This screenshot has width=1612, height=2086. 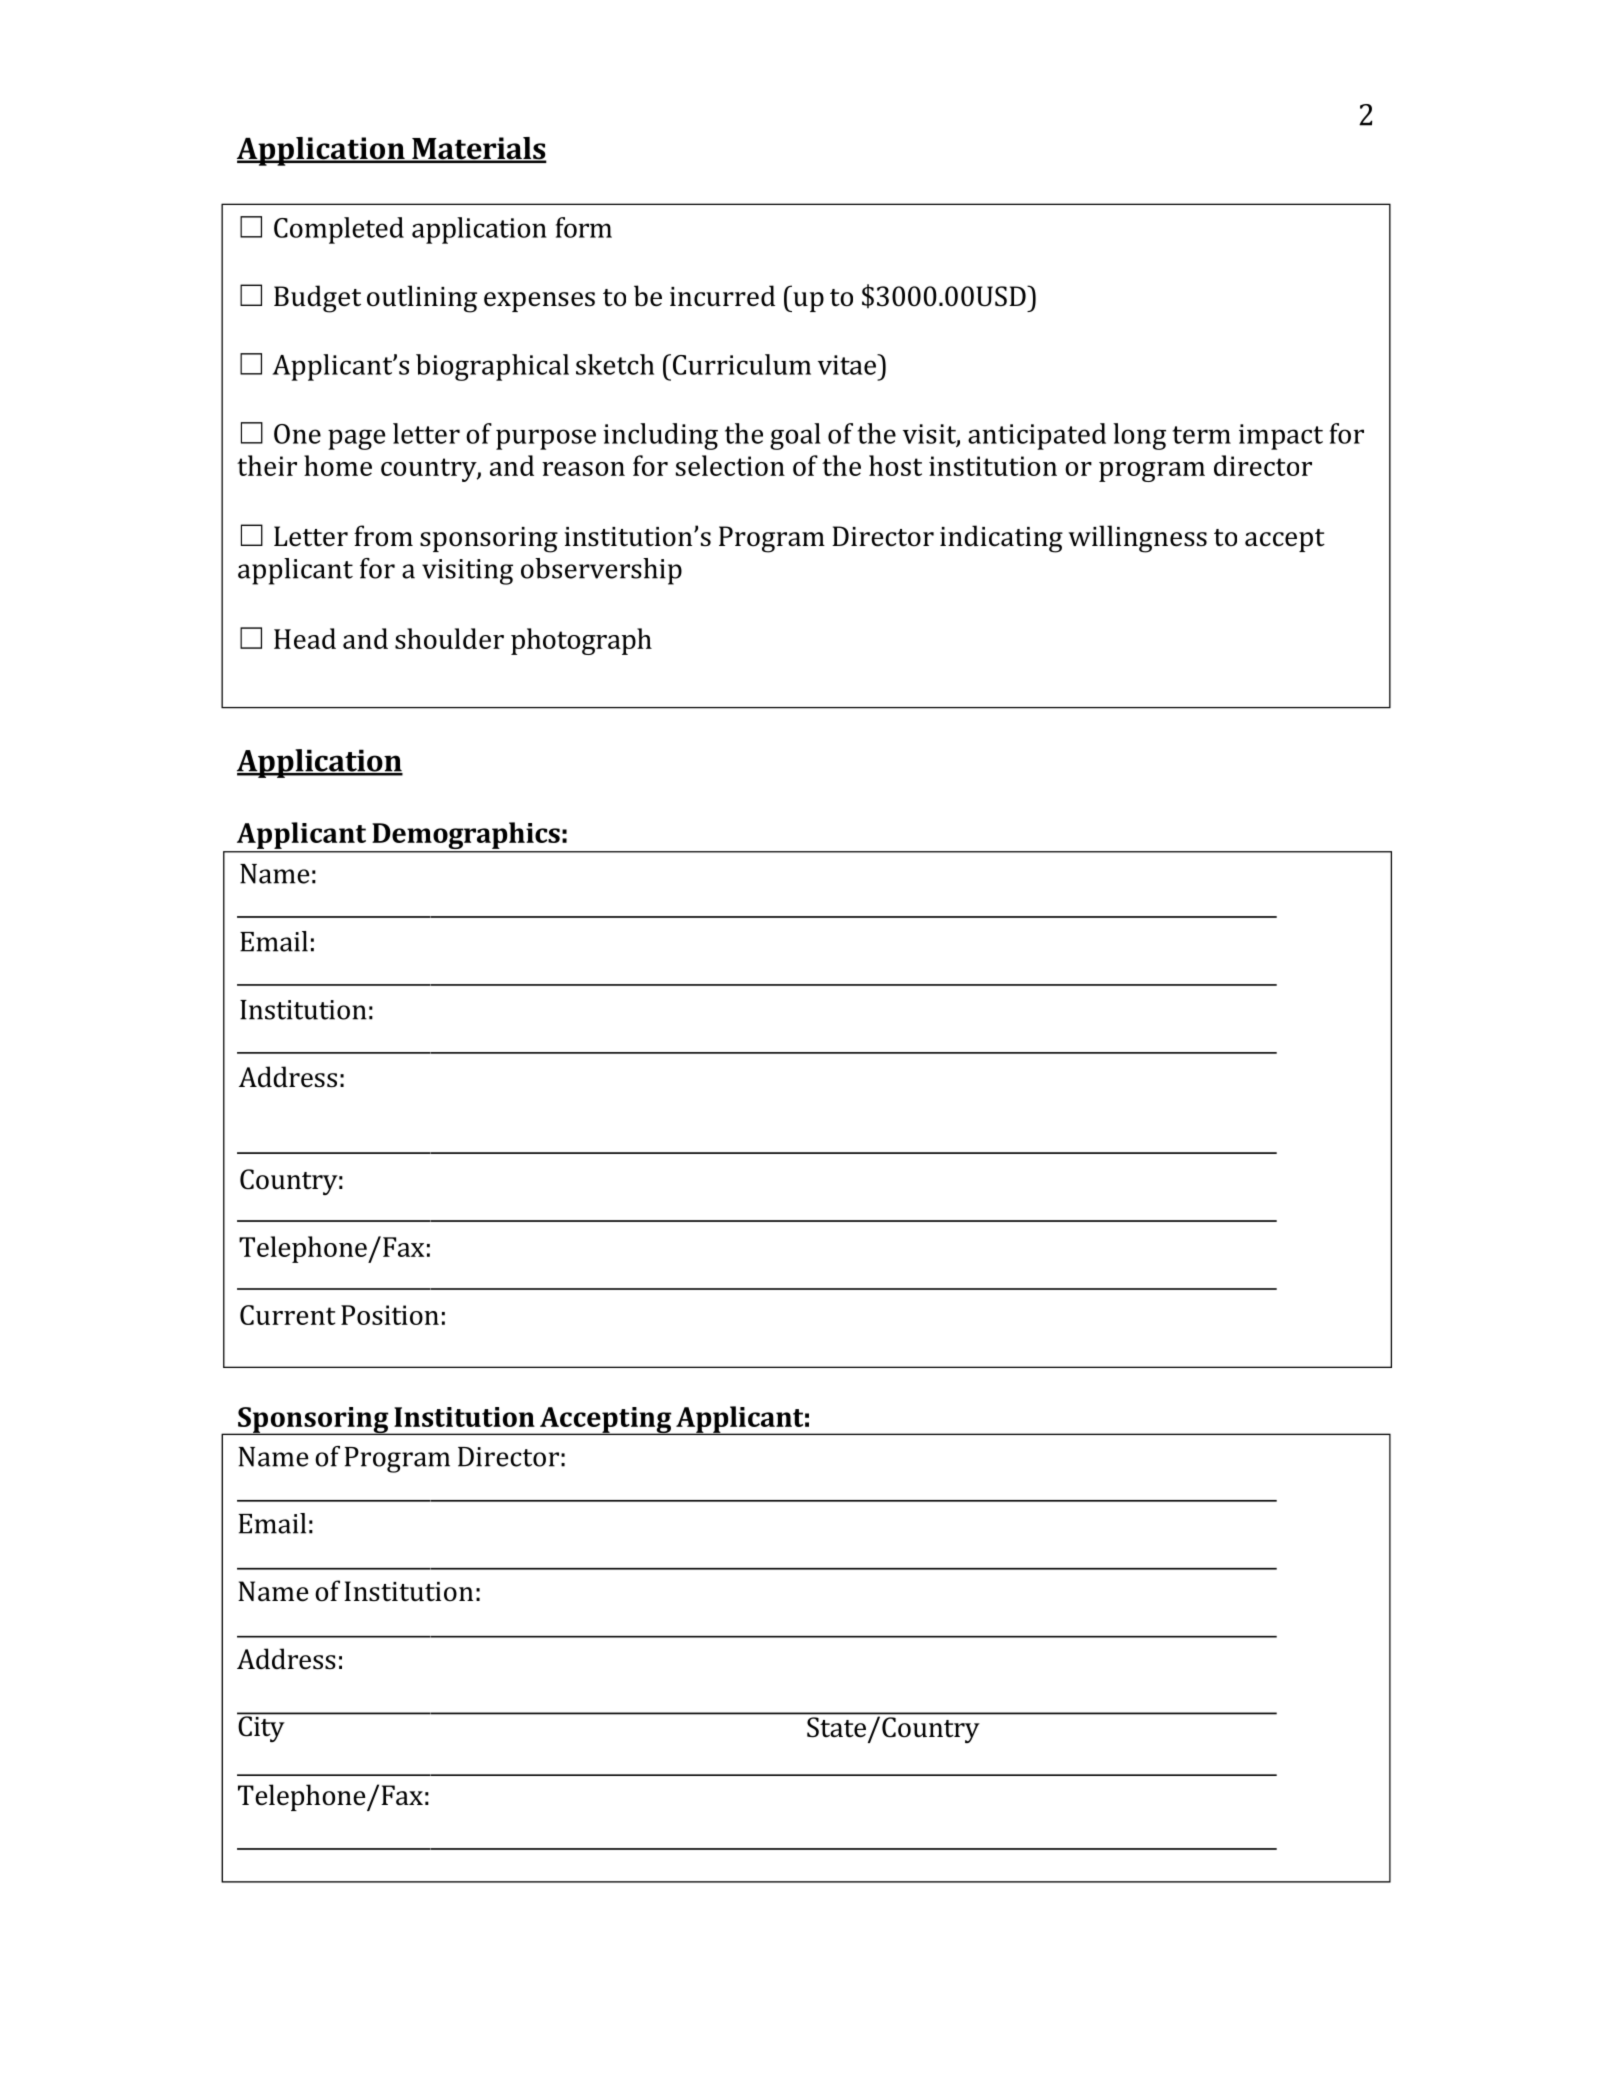 I want to click on term, so click(x=1201, y=435).
